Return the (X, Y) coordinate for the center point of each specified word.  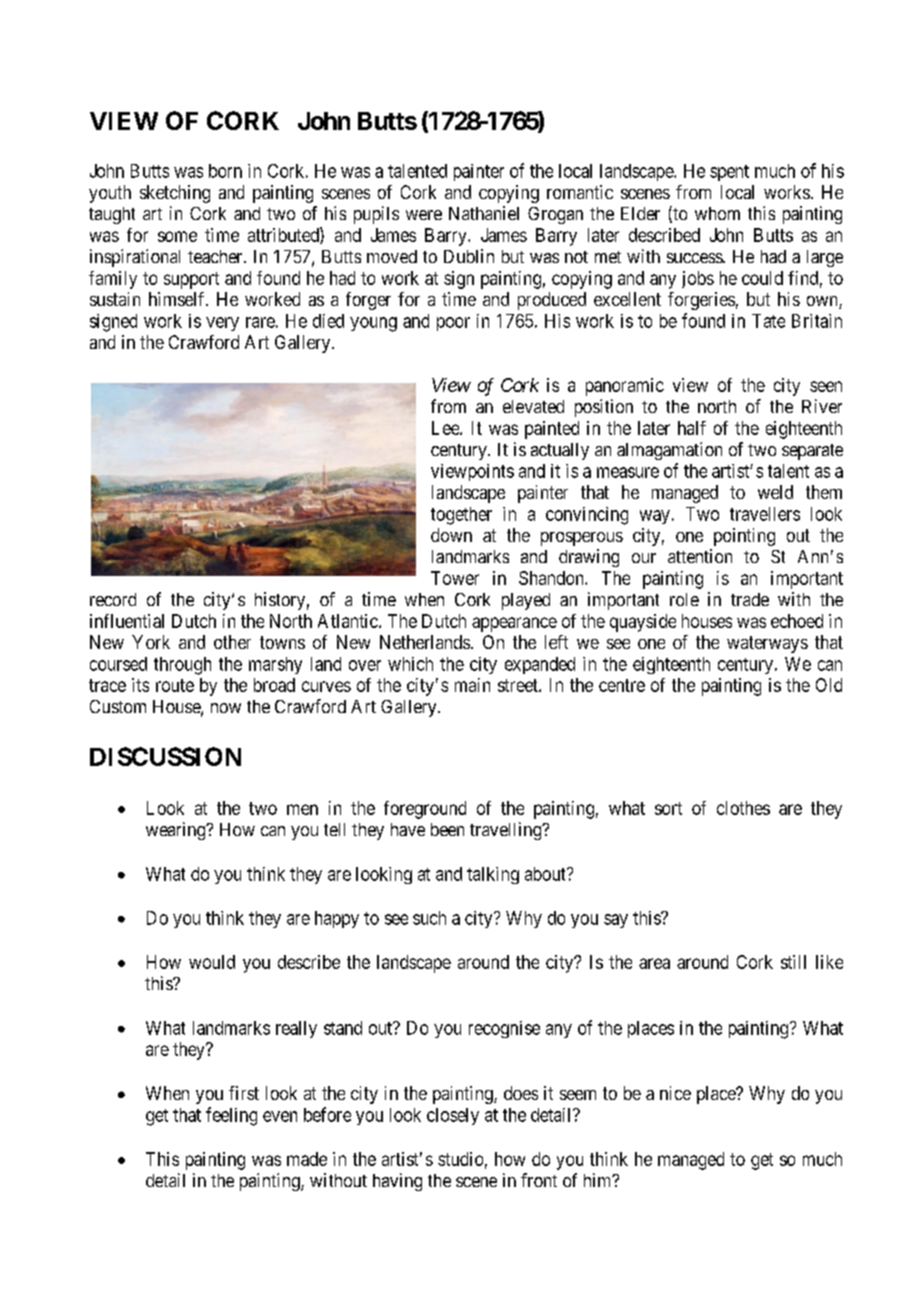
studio (460, 1159)
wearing (177, 831)
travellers (765, 514)
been (447, 829)
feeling (231, 1116)
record (113, 599)
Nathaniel (484, 213)
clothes (743, 808)
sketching (175, 194)
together (461, 516)
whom (717, 213)
